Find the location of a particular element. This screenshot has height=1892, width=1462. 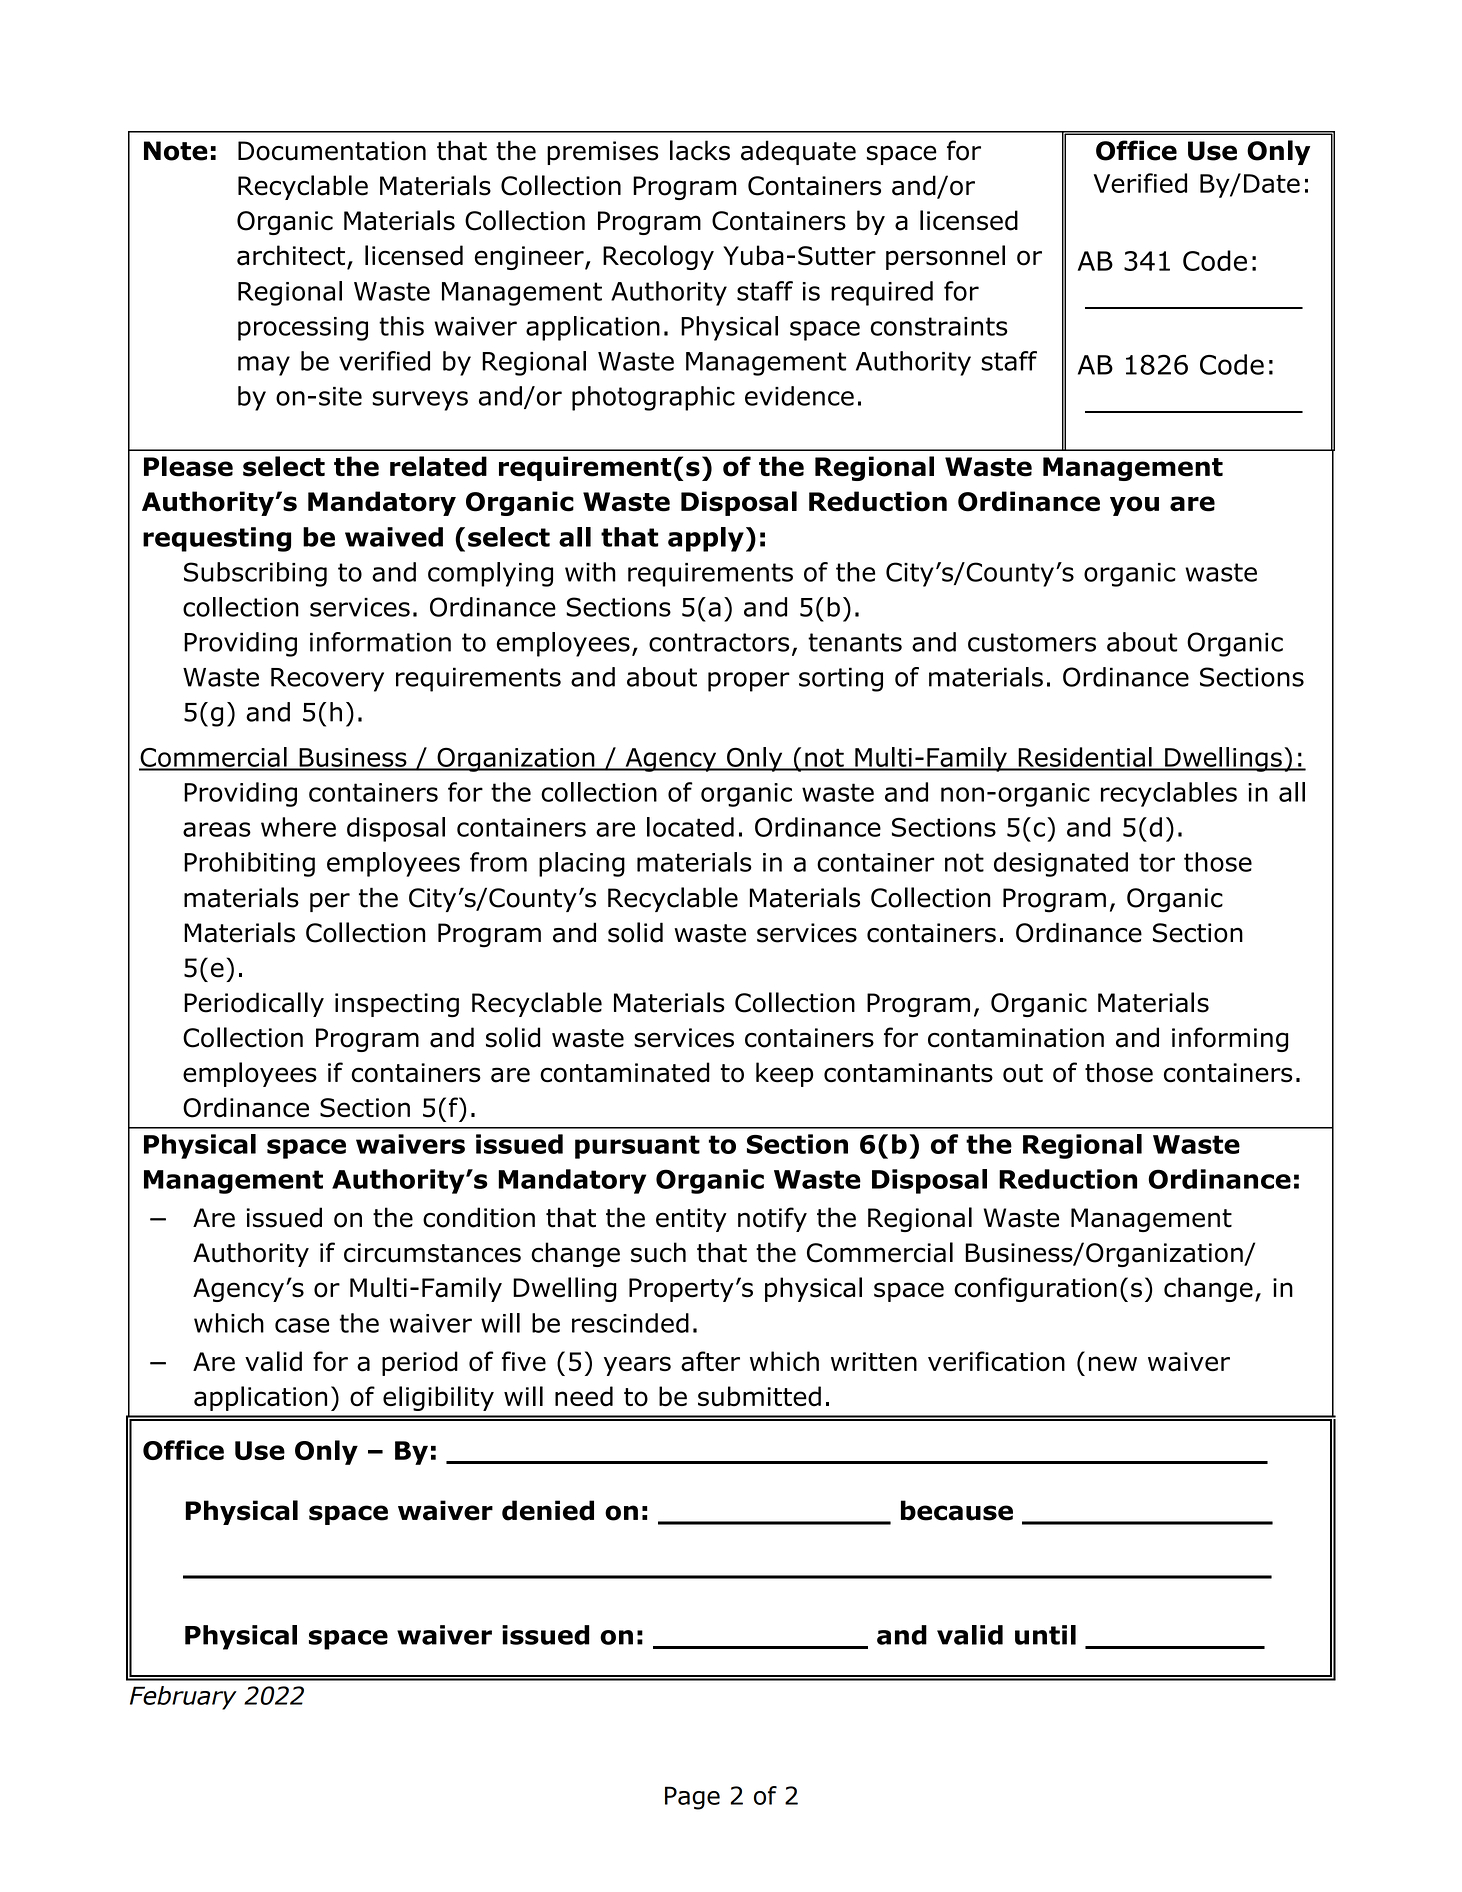

contaminated is located at coordinates (625, 1072).
